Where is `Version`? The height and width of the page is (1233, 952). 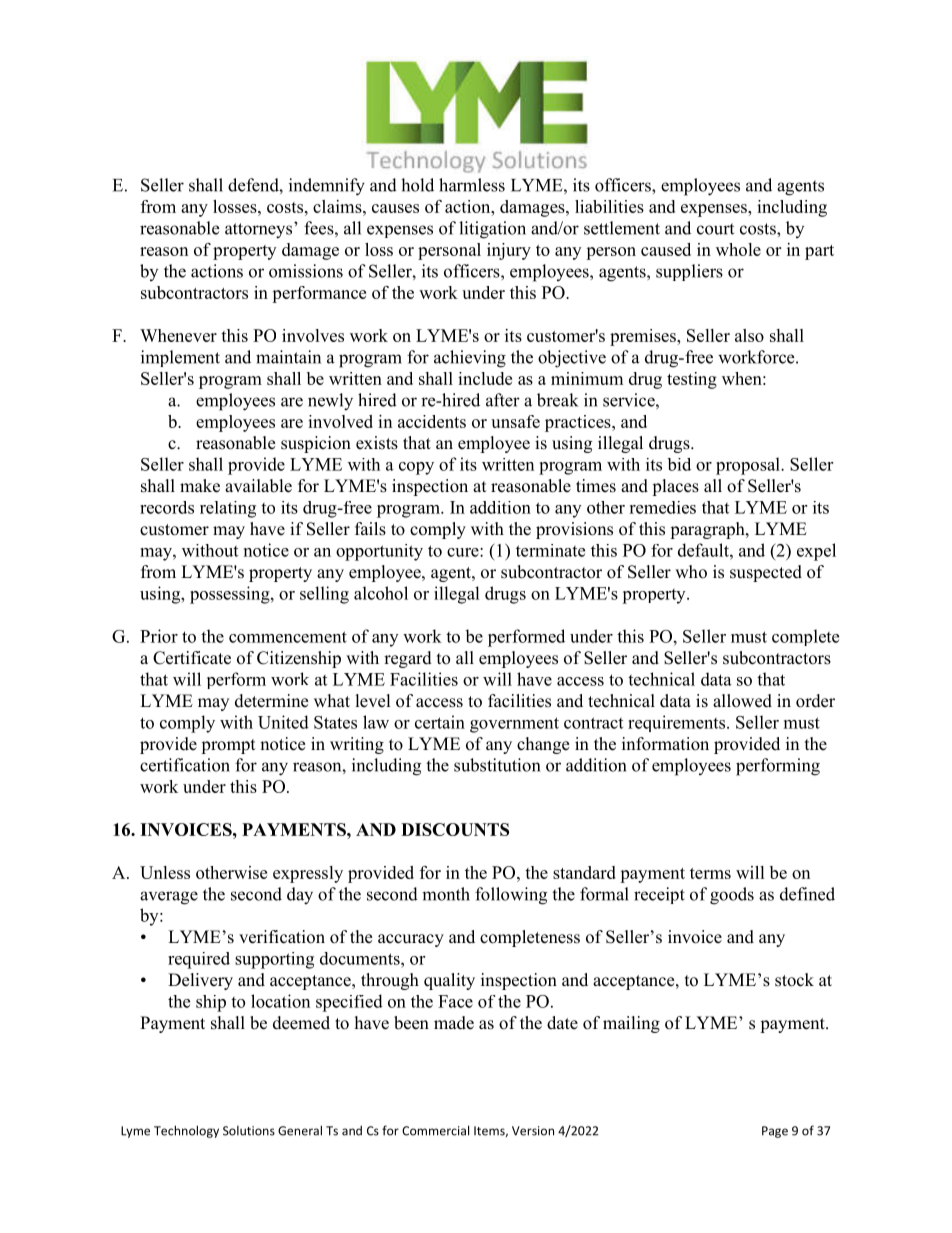
Version is located at coordinates (533, 1131).
